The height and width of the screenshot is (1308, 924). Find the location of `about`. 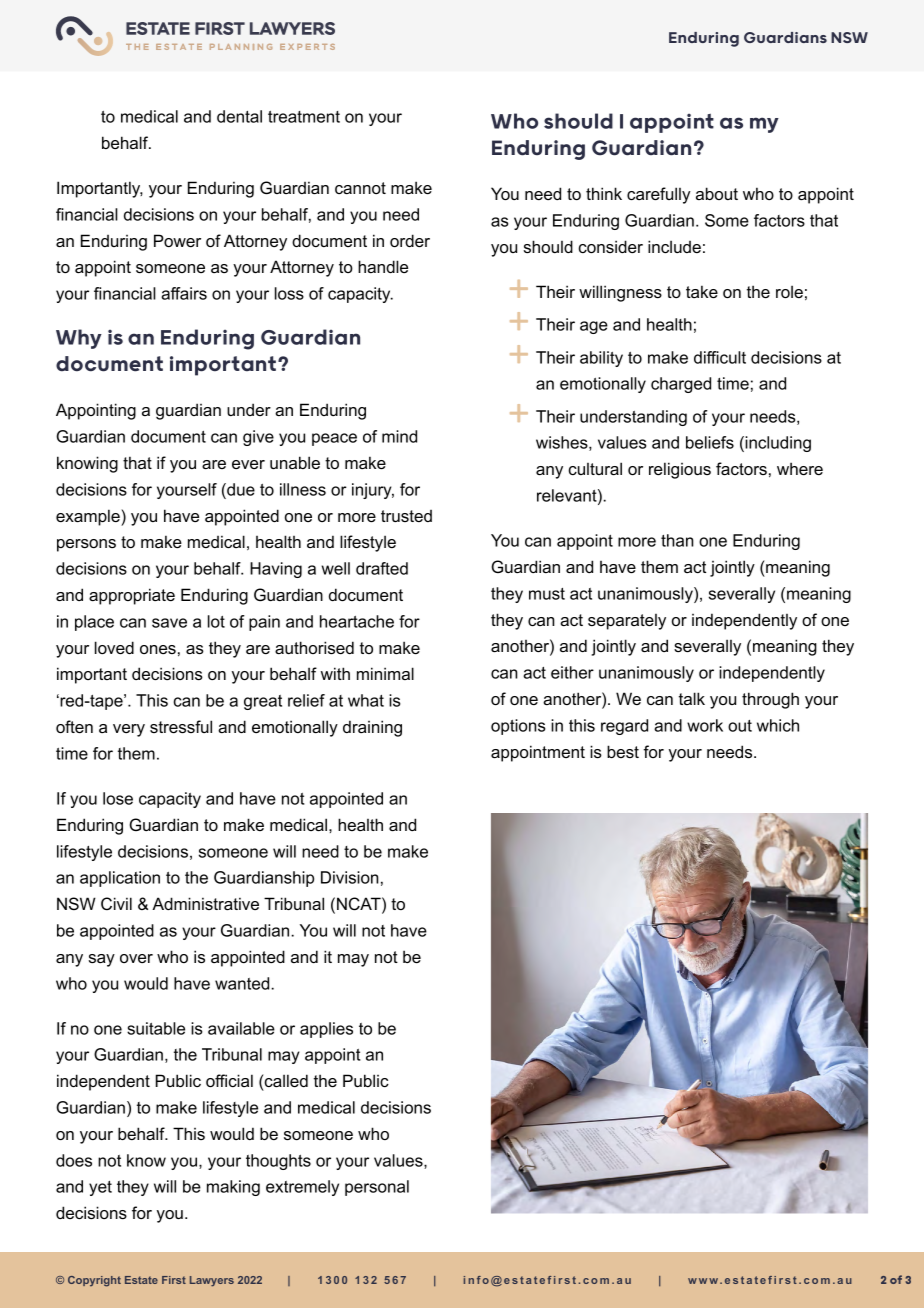

about is located at coordinates (717, 193).
